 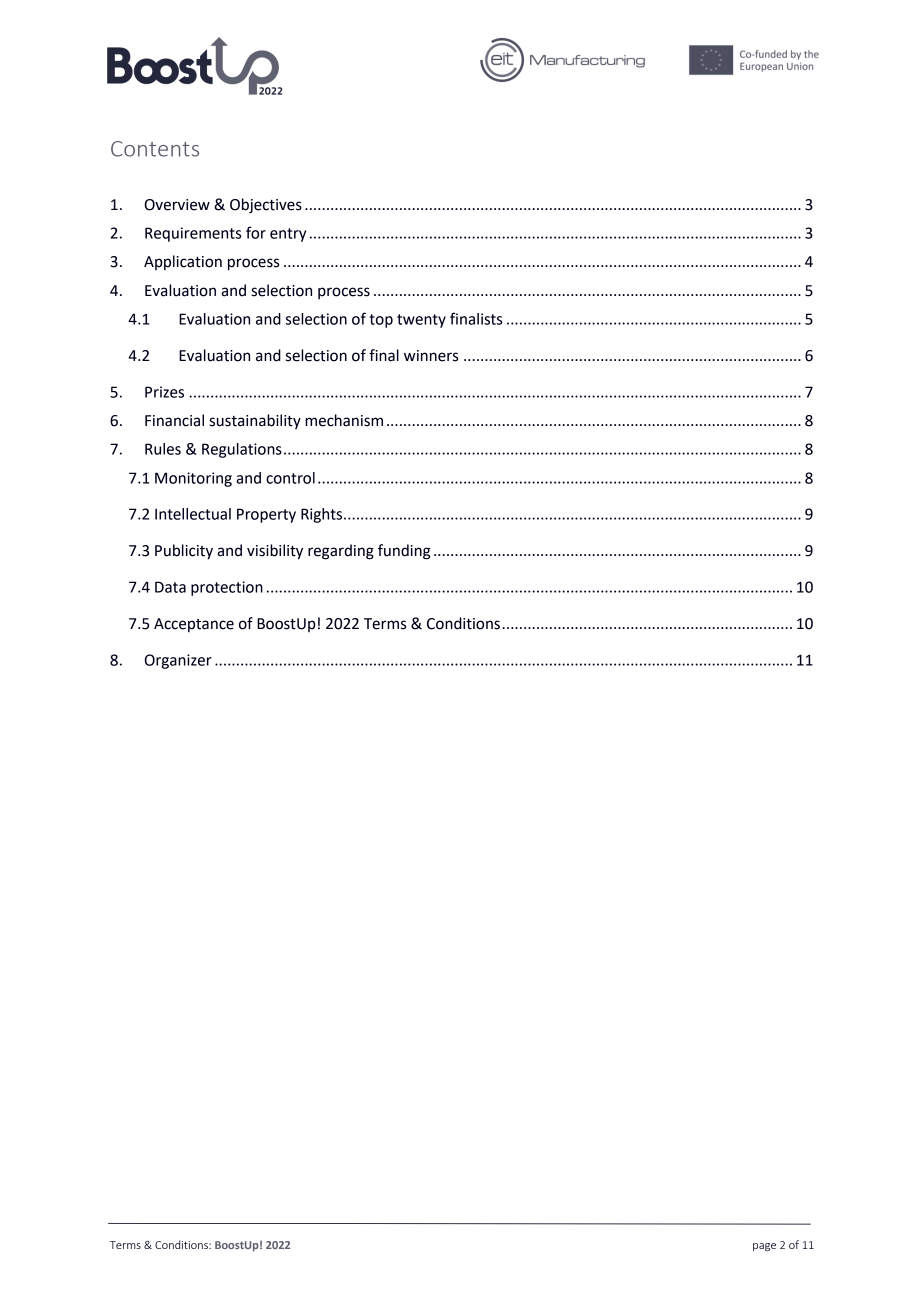 I want to click on protection, so click(x=227, y=588).
